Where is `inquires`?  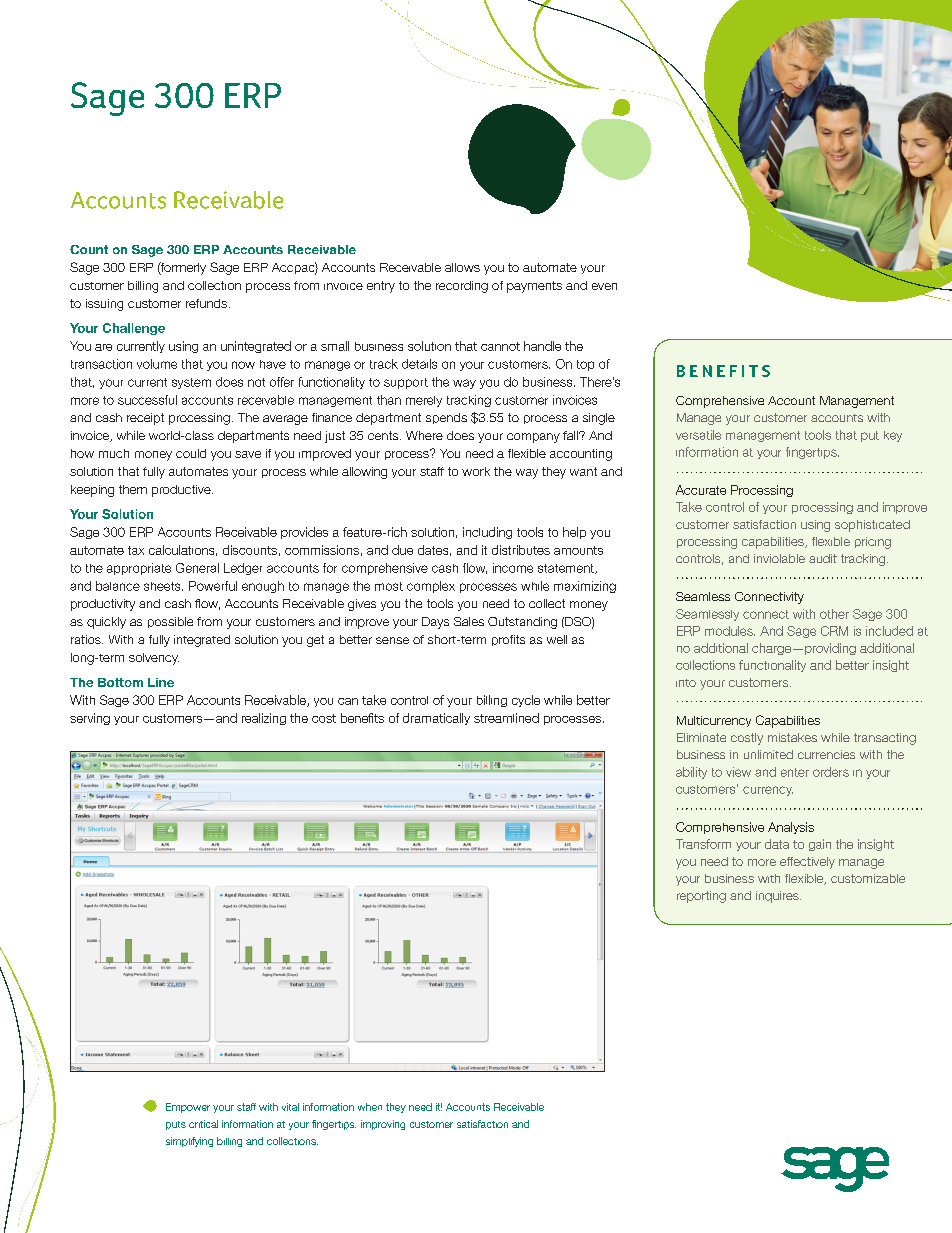
inquires is located at coordinates (778, 897).
